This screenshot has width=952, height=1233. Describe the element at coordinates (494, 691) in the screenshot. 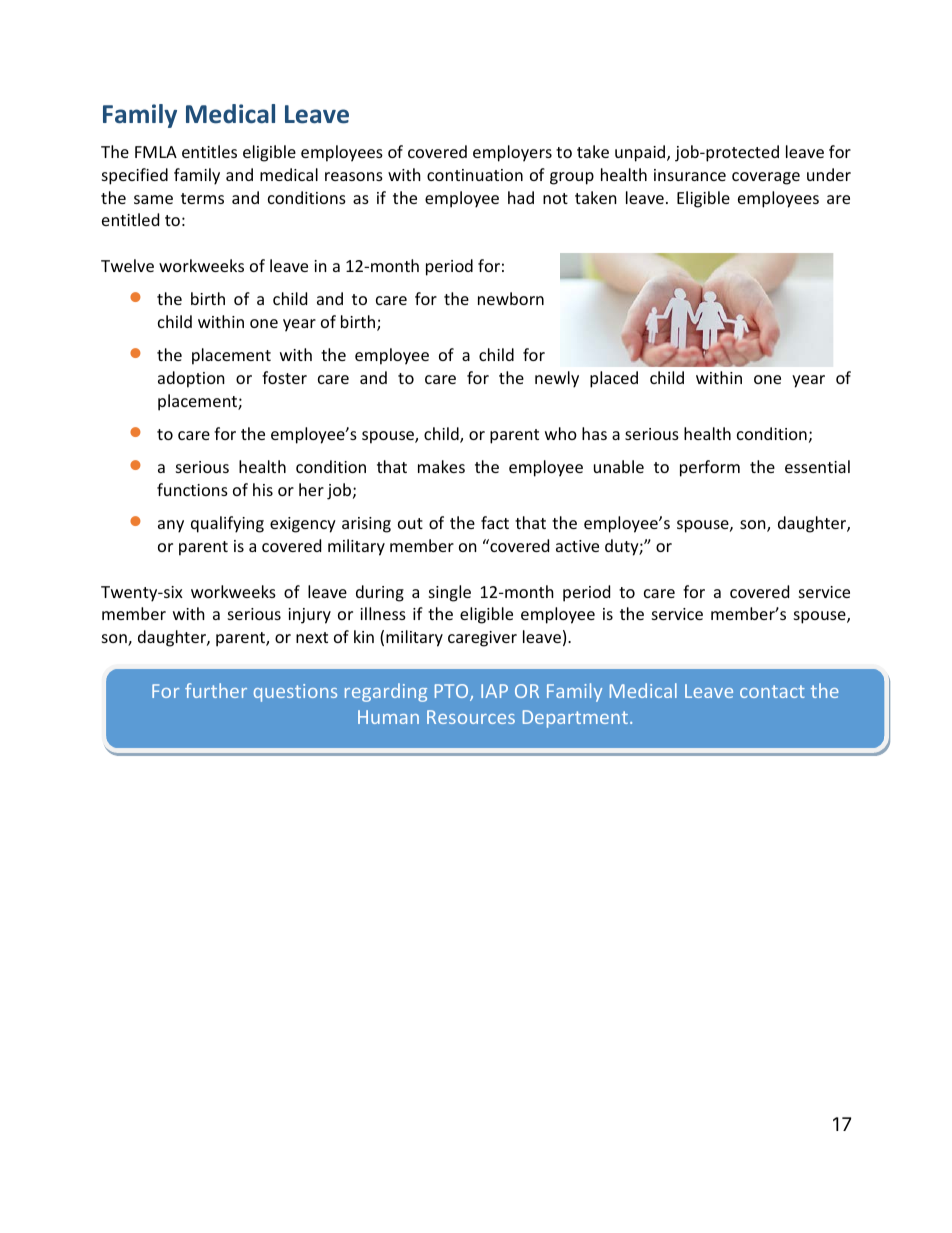

I see `IAP` at that location.
